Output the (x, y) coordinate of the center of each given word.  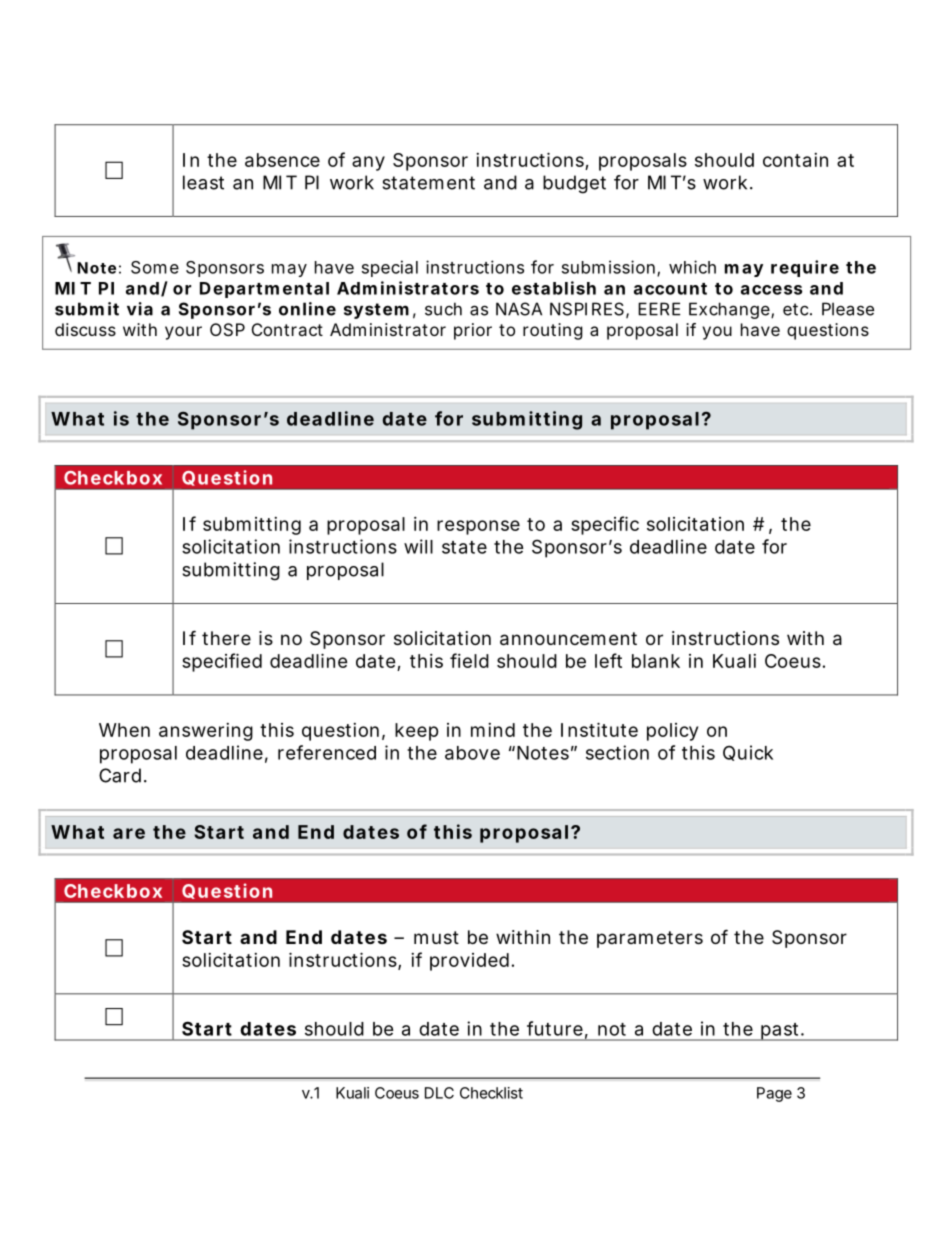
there (226, 638)
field (469, 660)
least (203, 182)
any (368, 163)
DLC (439, 1093)
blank (656, 661)
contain (795, 160)
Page (774, 1094)
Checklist (491, 1093)
